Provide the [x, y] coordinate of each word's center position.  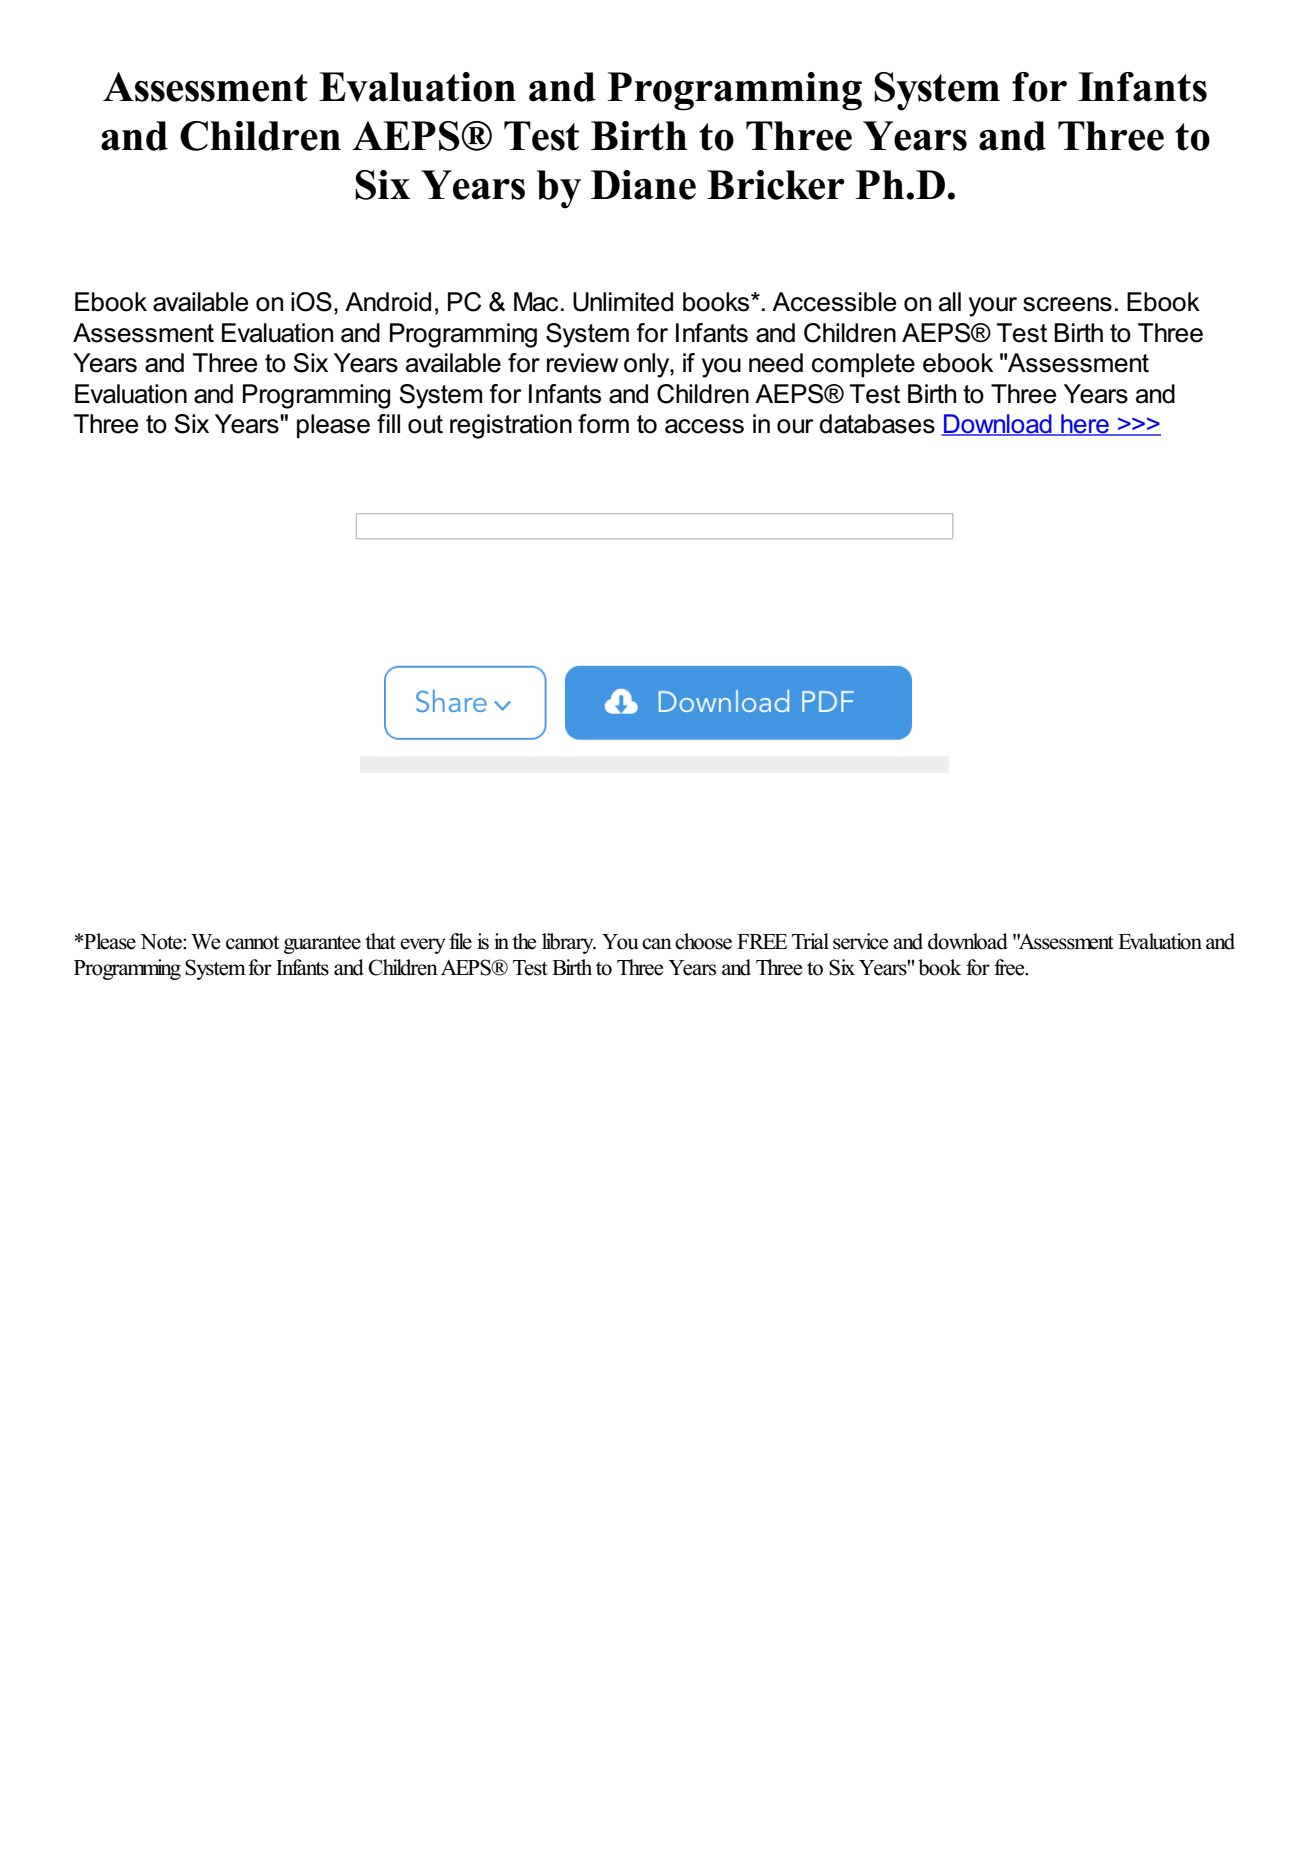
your [993, 307]
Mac [536, 302]
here [1085, 425]
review [582, 363]
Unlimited [623, 302]
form [603, 424]
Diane [643, 185]
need [776, 363]
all [950, 302]
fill [388, 423]
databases [877, 424]
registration [511, 426]
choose [703, 941]
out [425, 424]
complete [863, 365]
